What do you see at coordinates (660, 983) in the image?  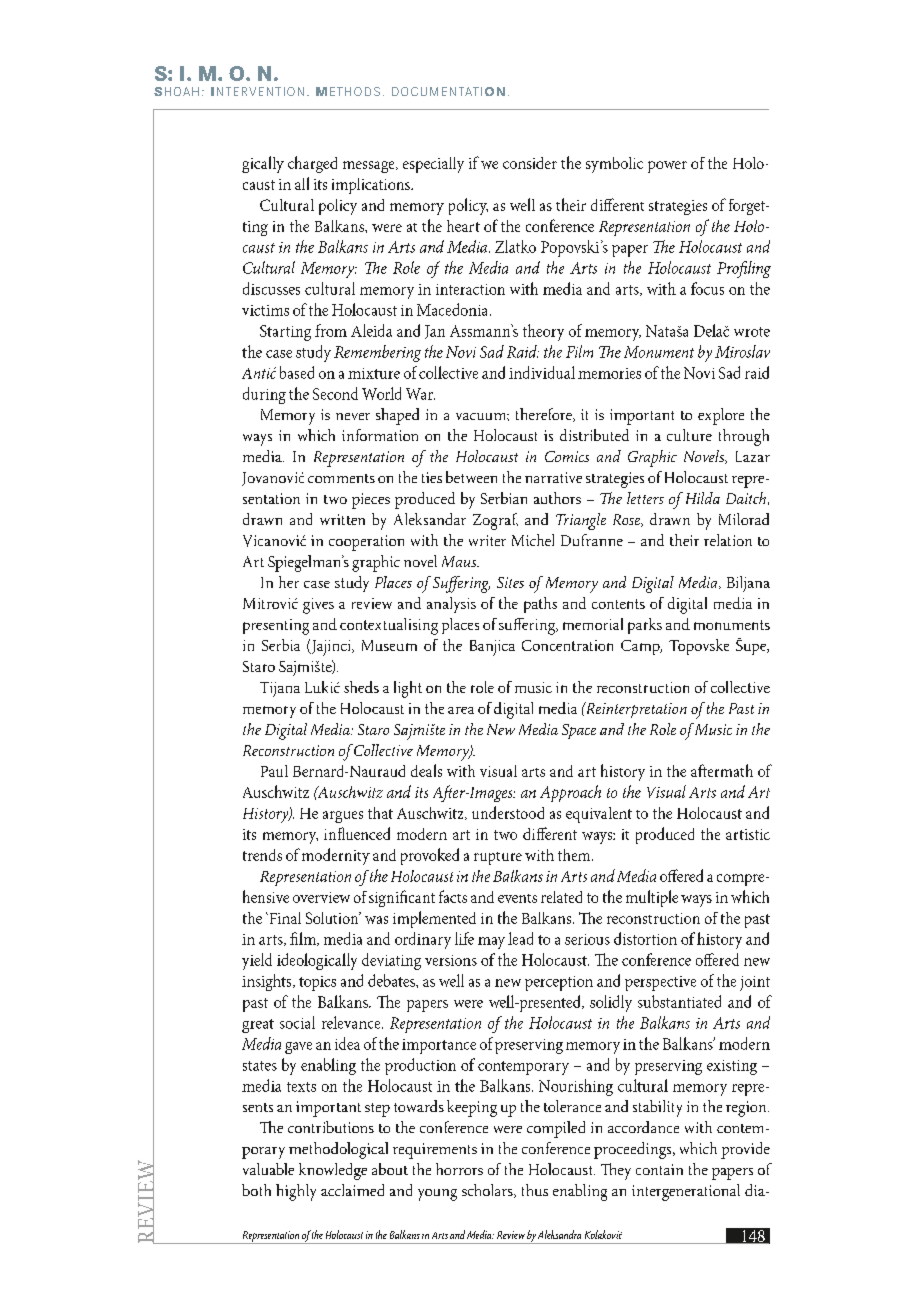 I see `perspective` at bounding box center [660, 983].
